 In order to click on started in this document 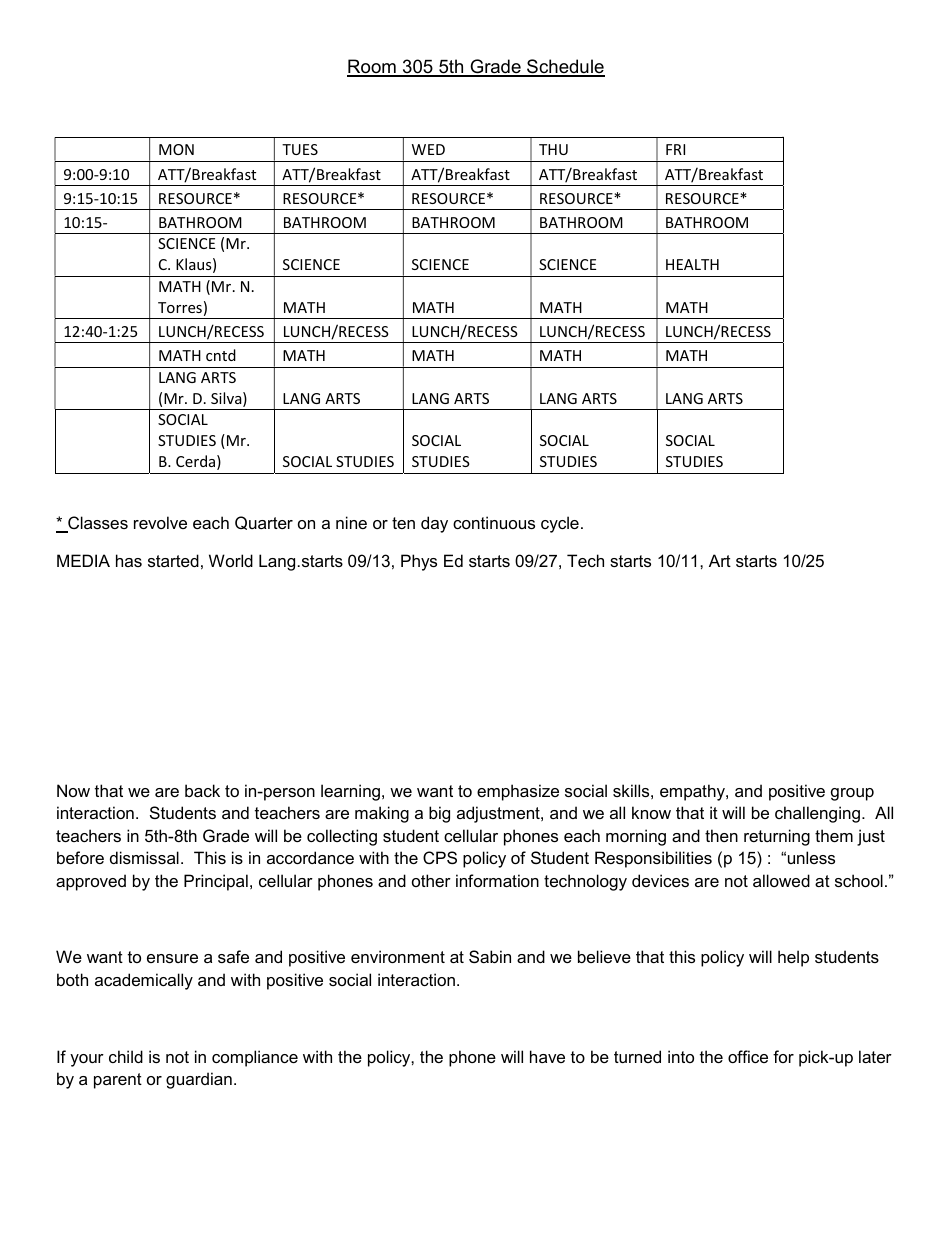, I will do `click(173, 560)`.
